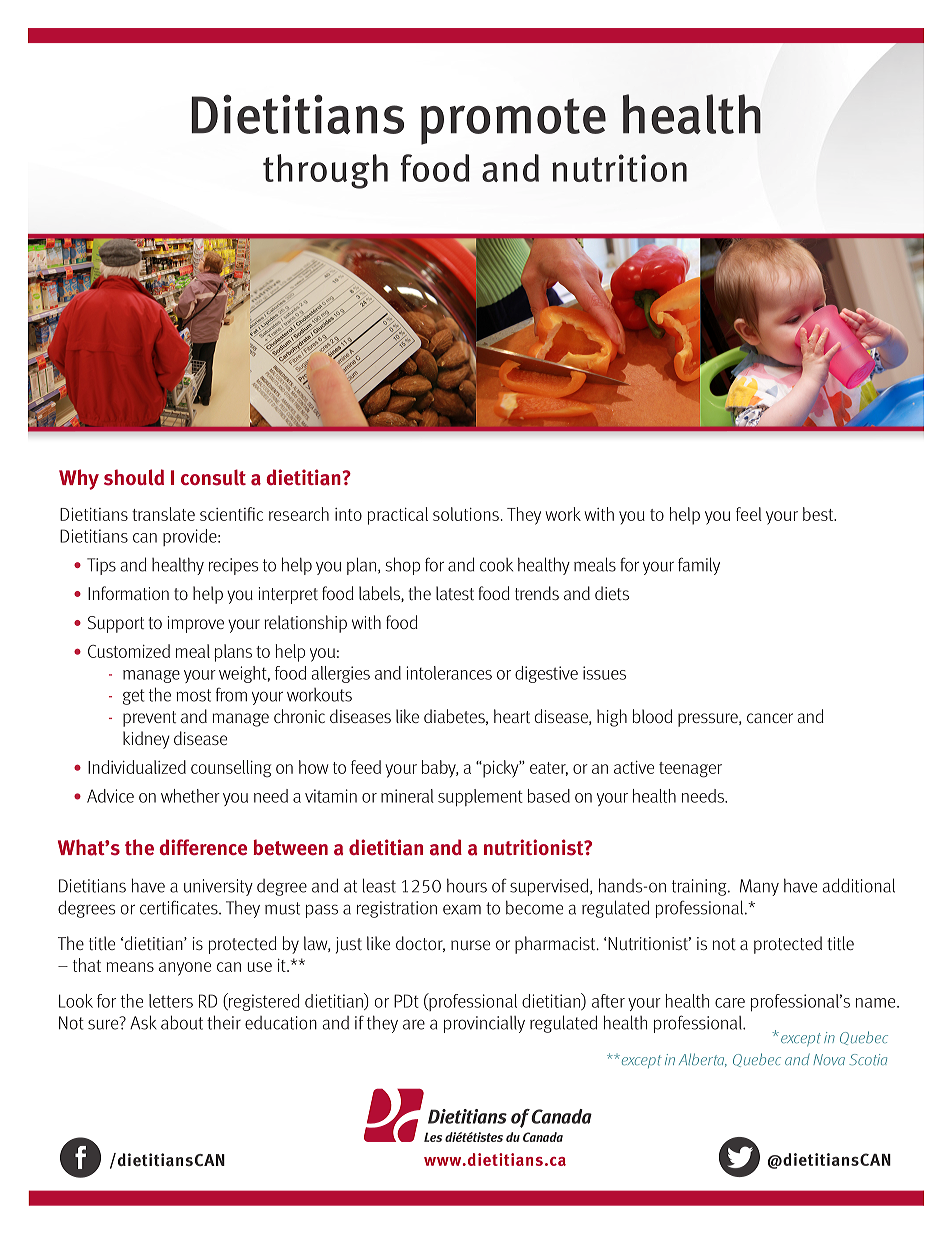 The height and width of the screenshot is (1233, 952). What do you see at coordinates (325, 171) in the screenshot?
I see `through` at bounding box center [325, 171].
